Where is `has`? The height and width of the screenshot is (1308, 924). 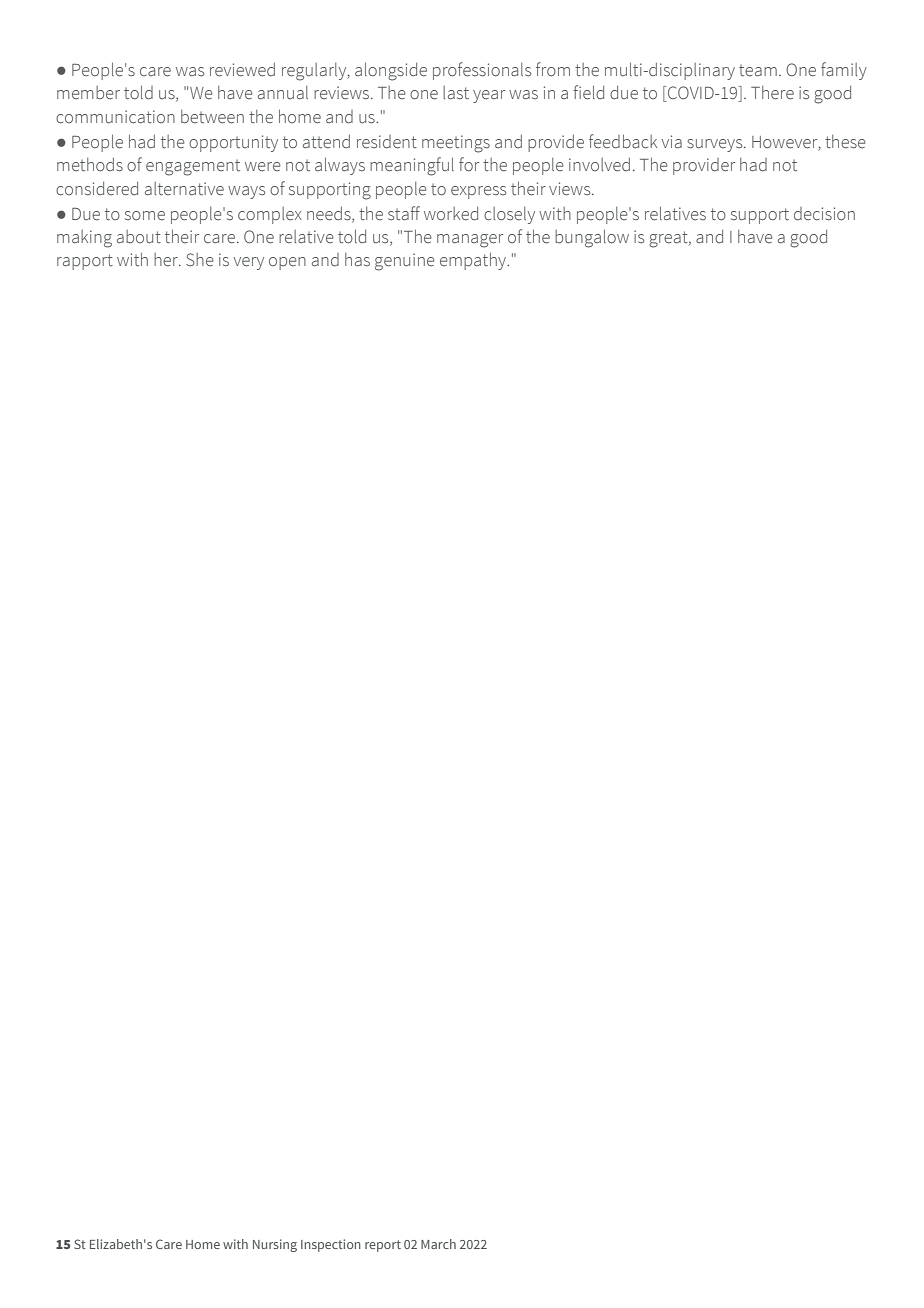 has is located at coordinates (357, 259).
